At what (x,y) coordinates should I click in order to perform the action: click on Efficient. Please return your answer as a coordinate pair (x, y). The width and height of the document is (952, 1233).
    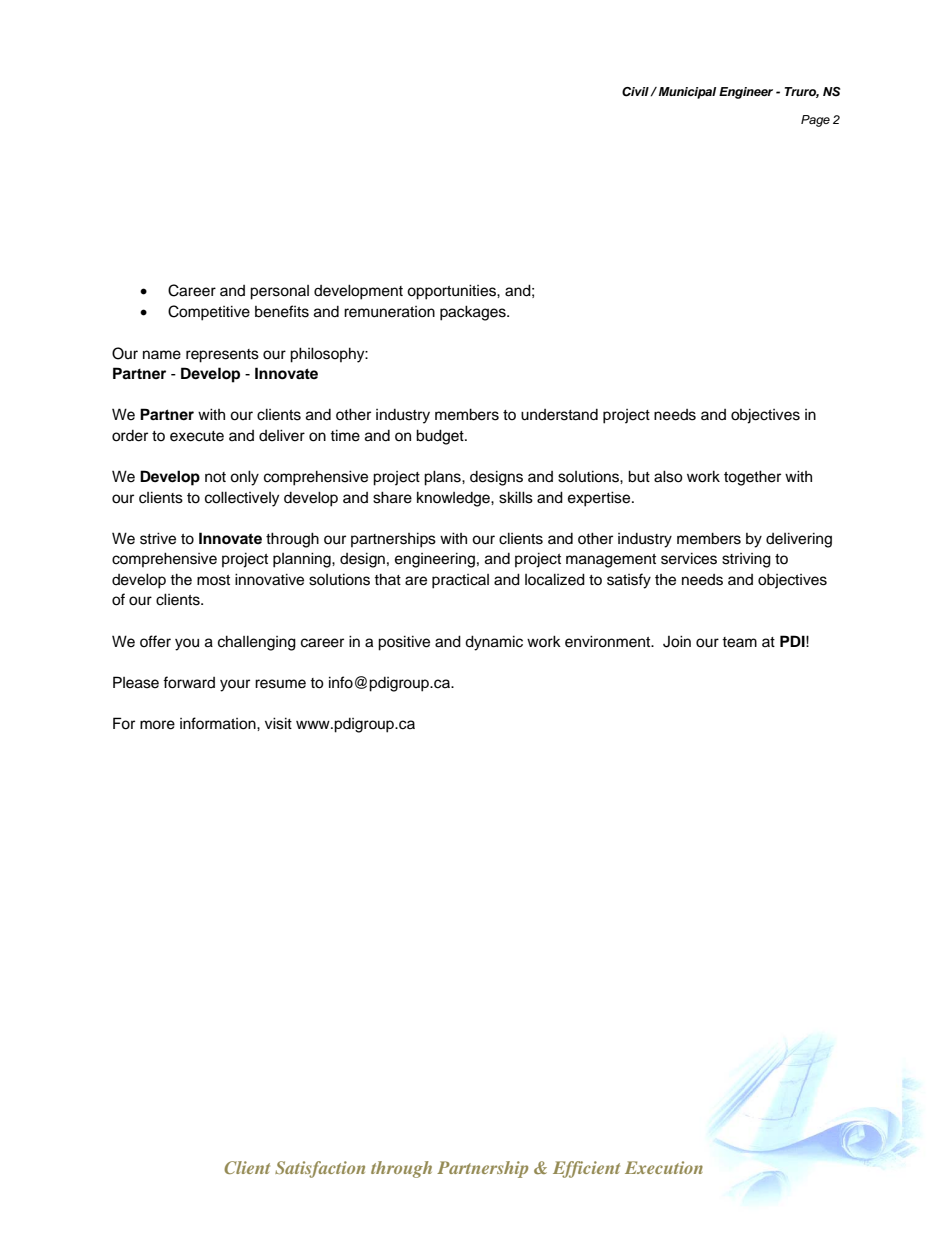
    Looking at the image, I should click on (586, 1169).
